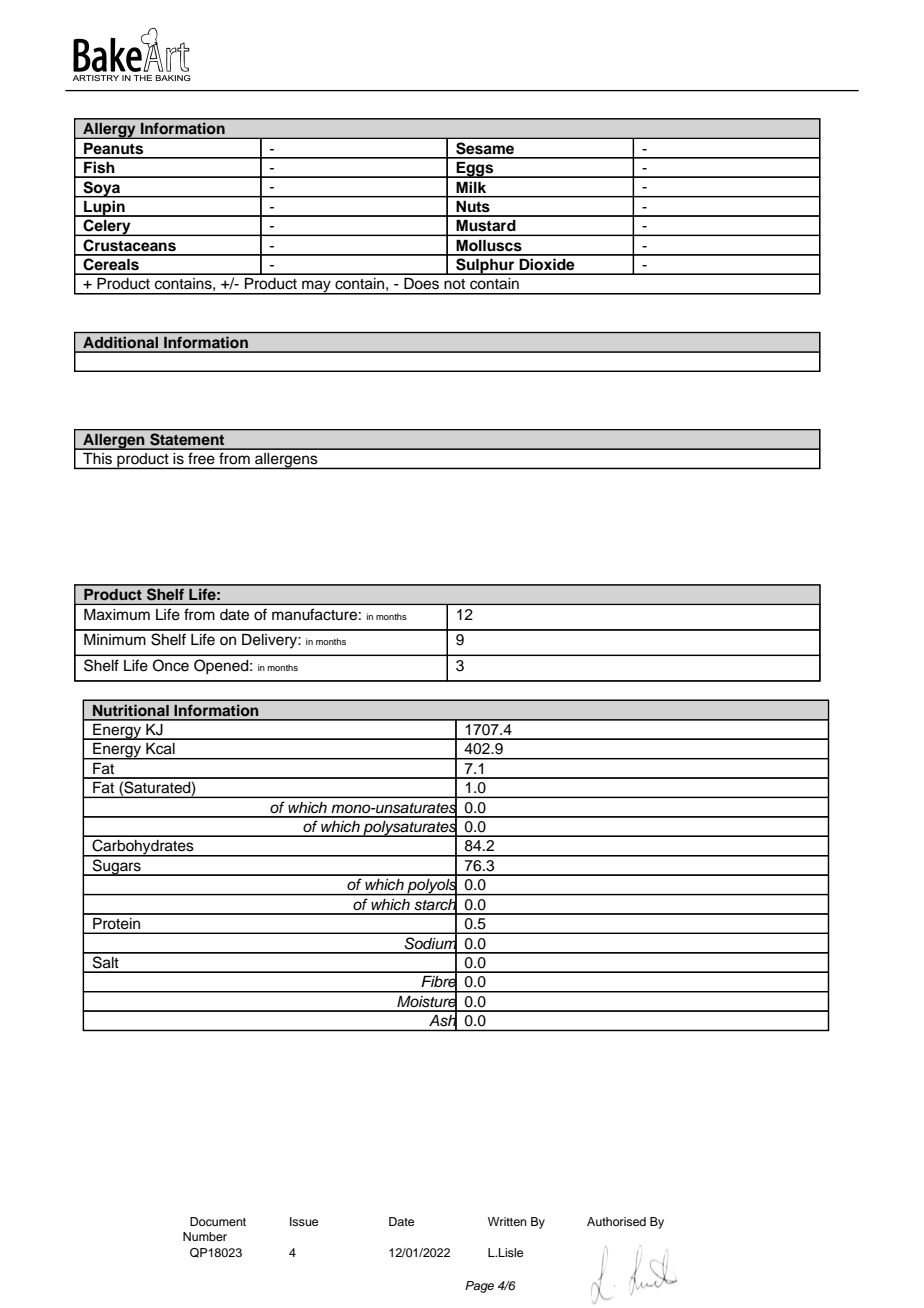  What do you see at coordinates (304, 1221) in the screenshot?
I see `Issue` at bounding box center [304, 1221].
